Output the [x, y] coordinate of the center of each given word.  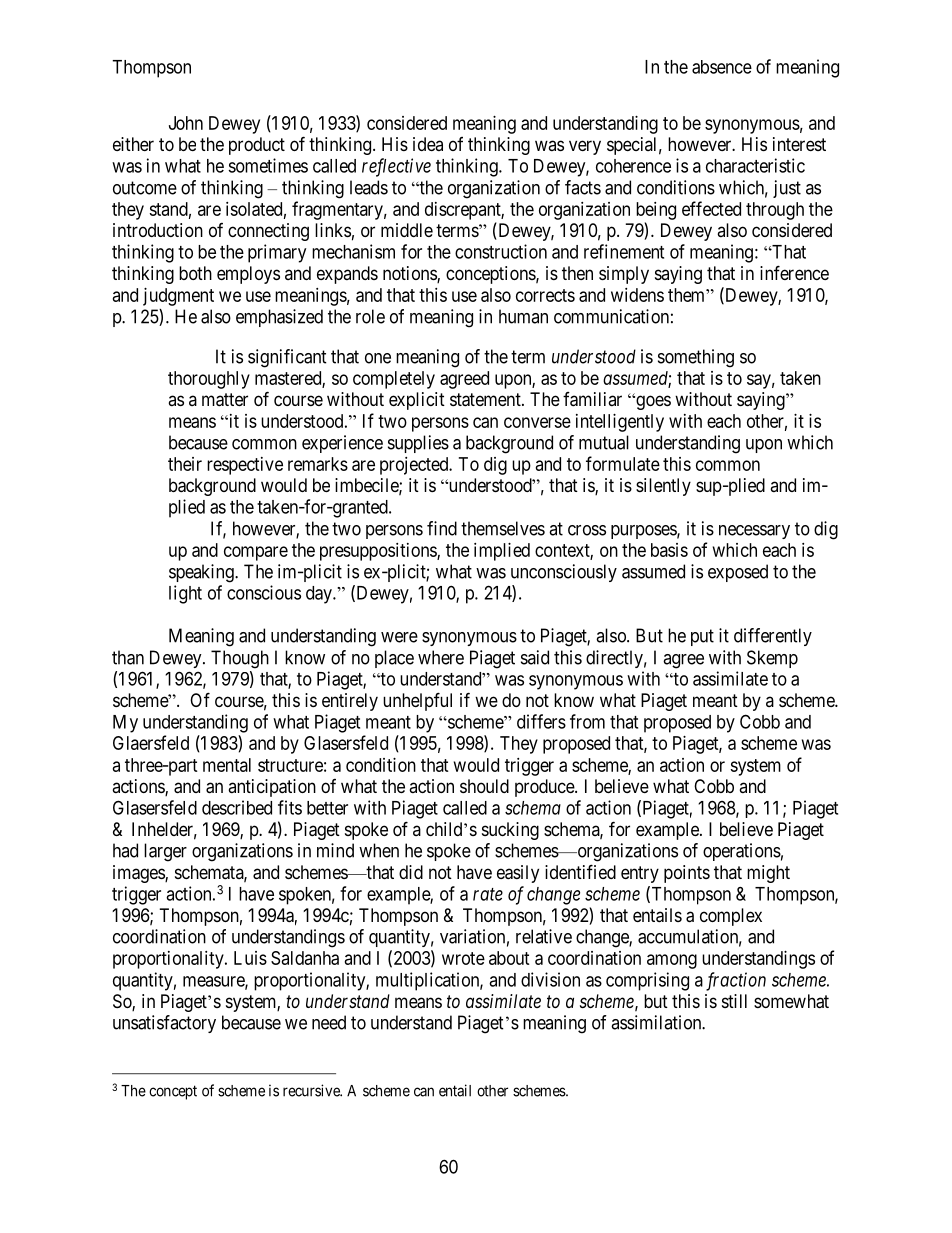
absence [722, 67]
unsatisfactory [164, 1024]
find [442, 528]
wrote [463, 958]
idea [428, 144]
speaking [202, 573]
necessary [754, 532]
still [734, 1001]
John [186, 123]
